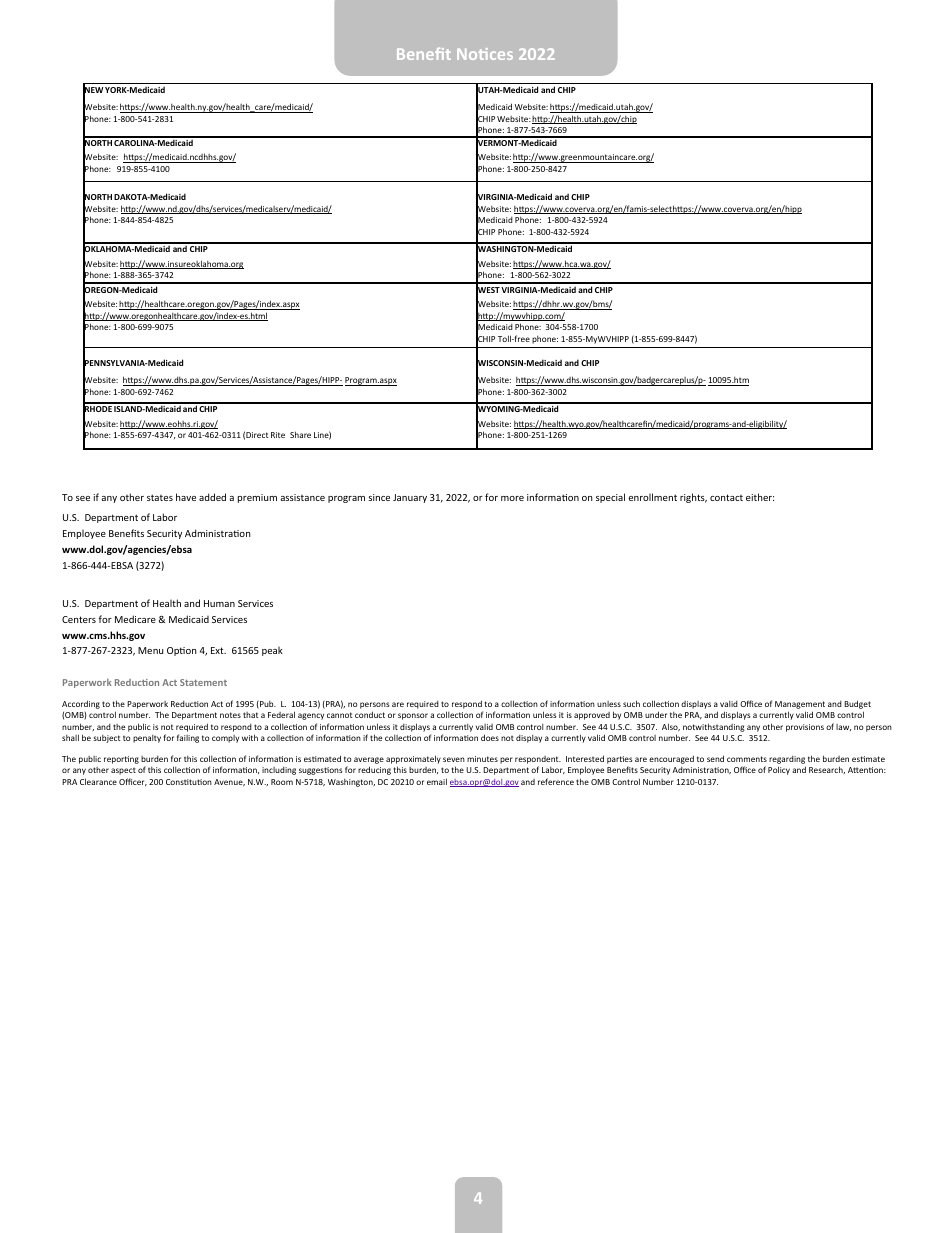 This document has height=1233, width=952. What do you see at coordinates (726, 497) in the document?
I see `contact` at bounding box center [726, 497].
